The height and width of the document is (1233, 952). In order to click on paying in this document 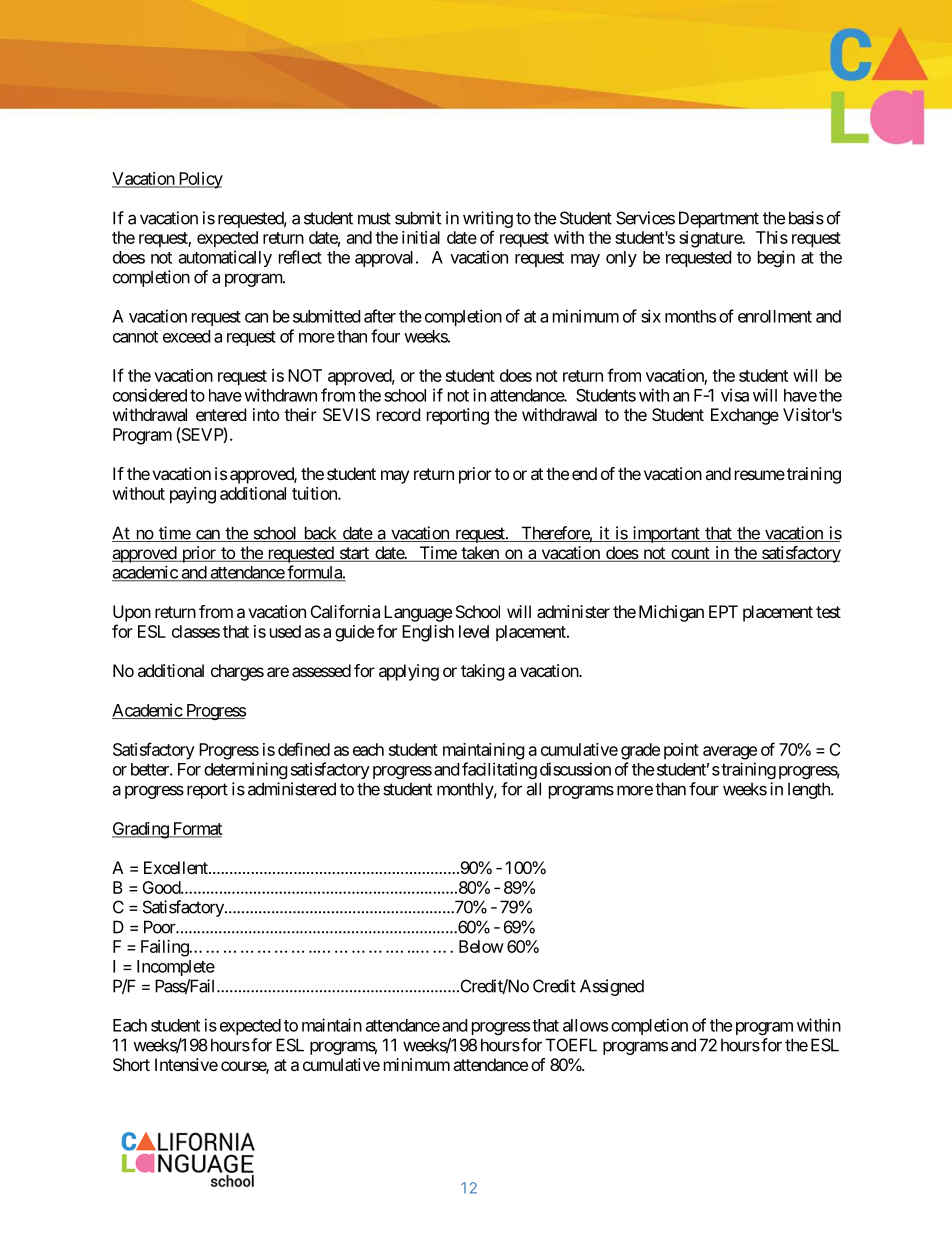, I will do `click(193, 495)`.
